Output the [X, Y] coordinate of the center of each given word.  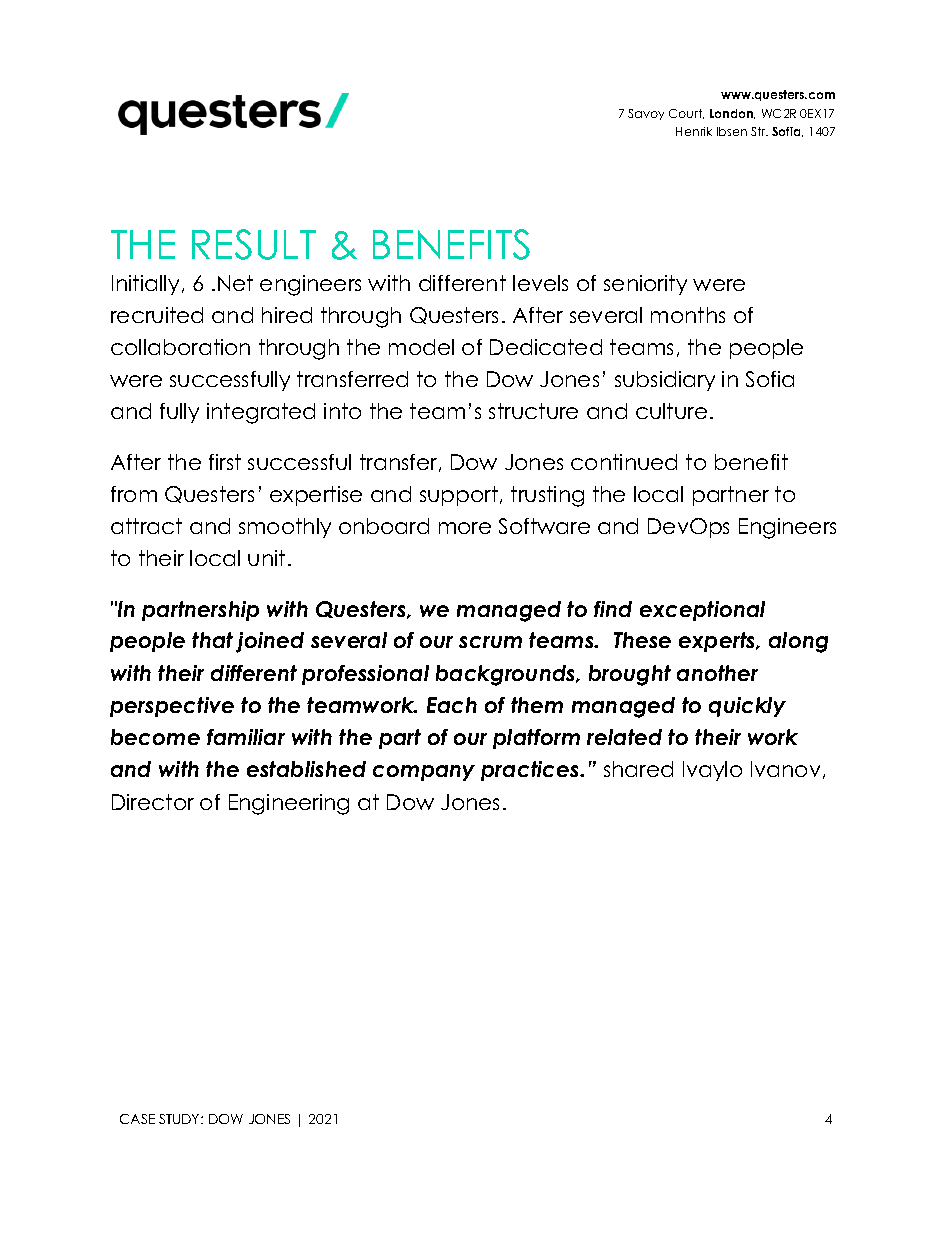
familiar [246, 737]
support [460, 496]
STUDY [180, 1119]
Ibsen [732, 131]
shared [638, 769]
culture [671, 411]
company [424, 773]
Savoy [646, 114]
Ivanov [785, 769]
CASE [137, 1119]
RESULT [254, 244]
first [225, 462]
